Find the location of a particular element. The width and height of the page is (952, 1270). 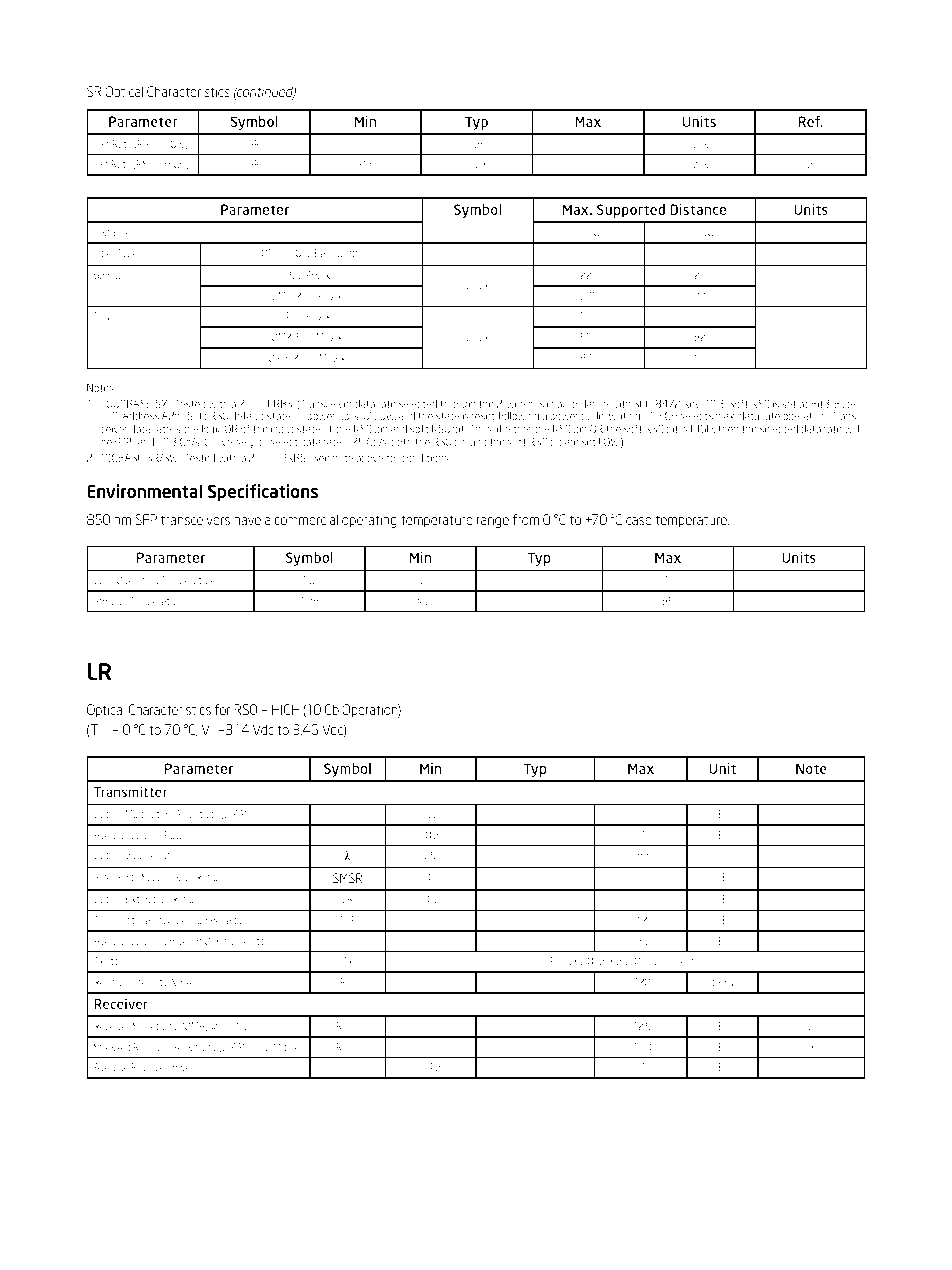

Rev is located at coordinates (692, 403).
